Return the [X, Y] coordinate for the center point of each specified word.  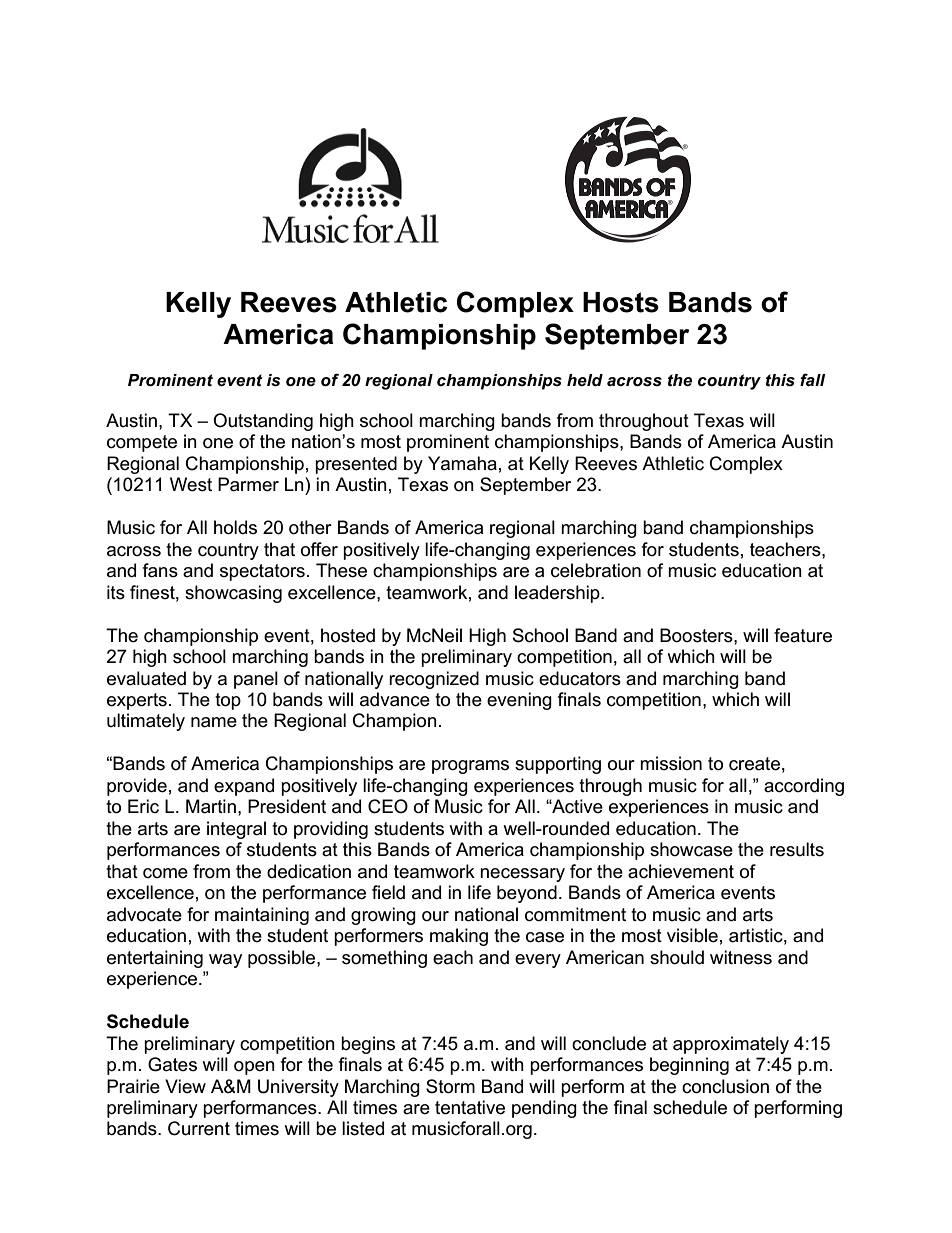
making [459, 937]
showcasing [233, 594]
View [185, 1086]
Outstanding [263, 422]
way [225, 961]
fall [813, 379]
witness [741, 957]
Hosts [621, 302]
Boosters [697, 635]
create [754, 764]
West [191, 484]
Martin [211, 806]
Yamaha [462, 463]
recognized [434, 680]
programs [470, 767]
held [585, 380]
